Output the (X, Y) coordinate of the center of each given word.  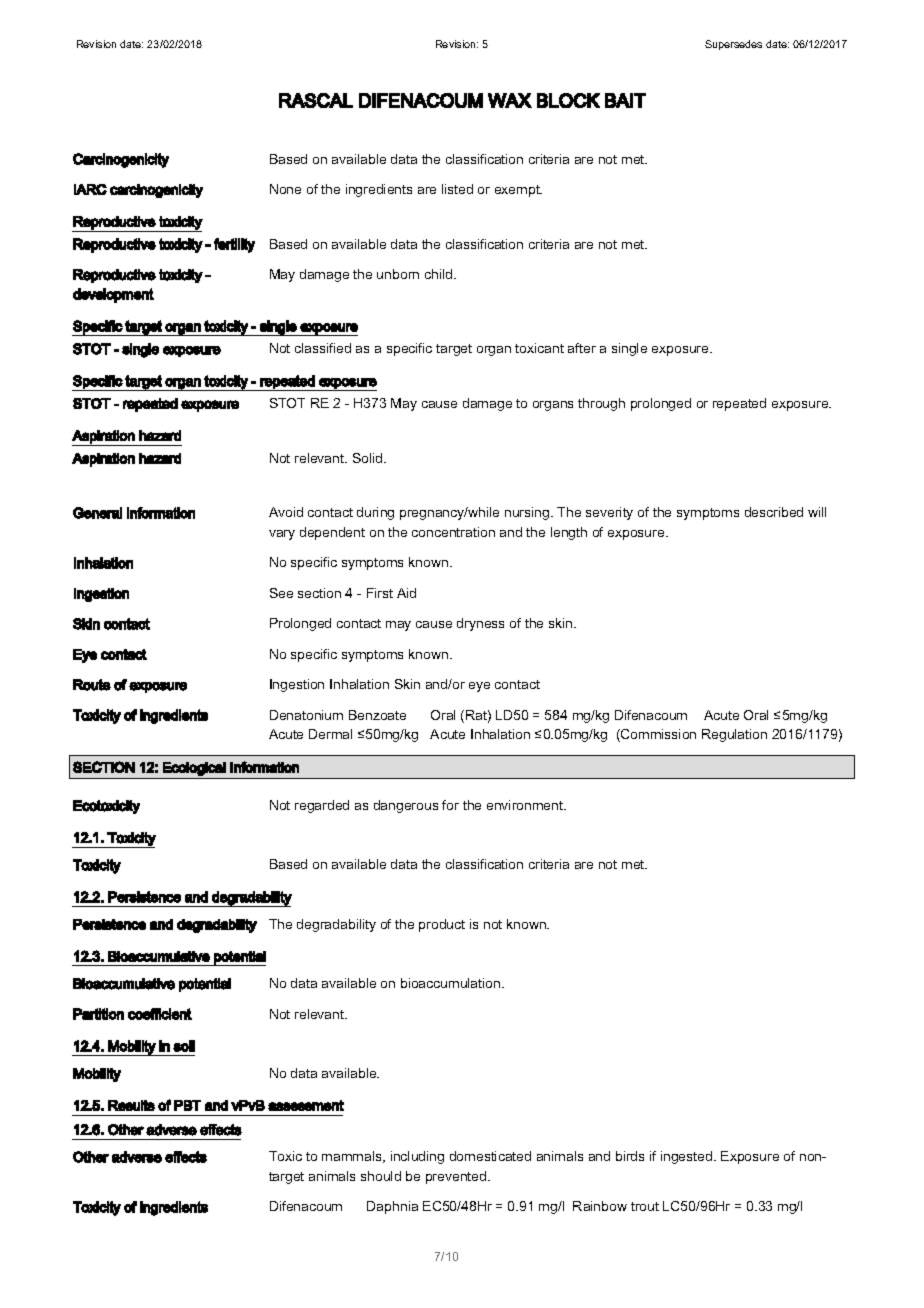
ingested (688, 1157)
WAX (510, 100)
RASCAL (316, 100)
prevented (457, 1177)
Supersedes (733, 45)
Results (131, 1105)
